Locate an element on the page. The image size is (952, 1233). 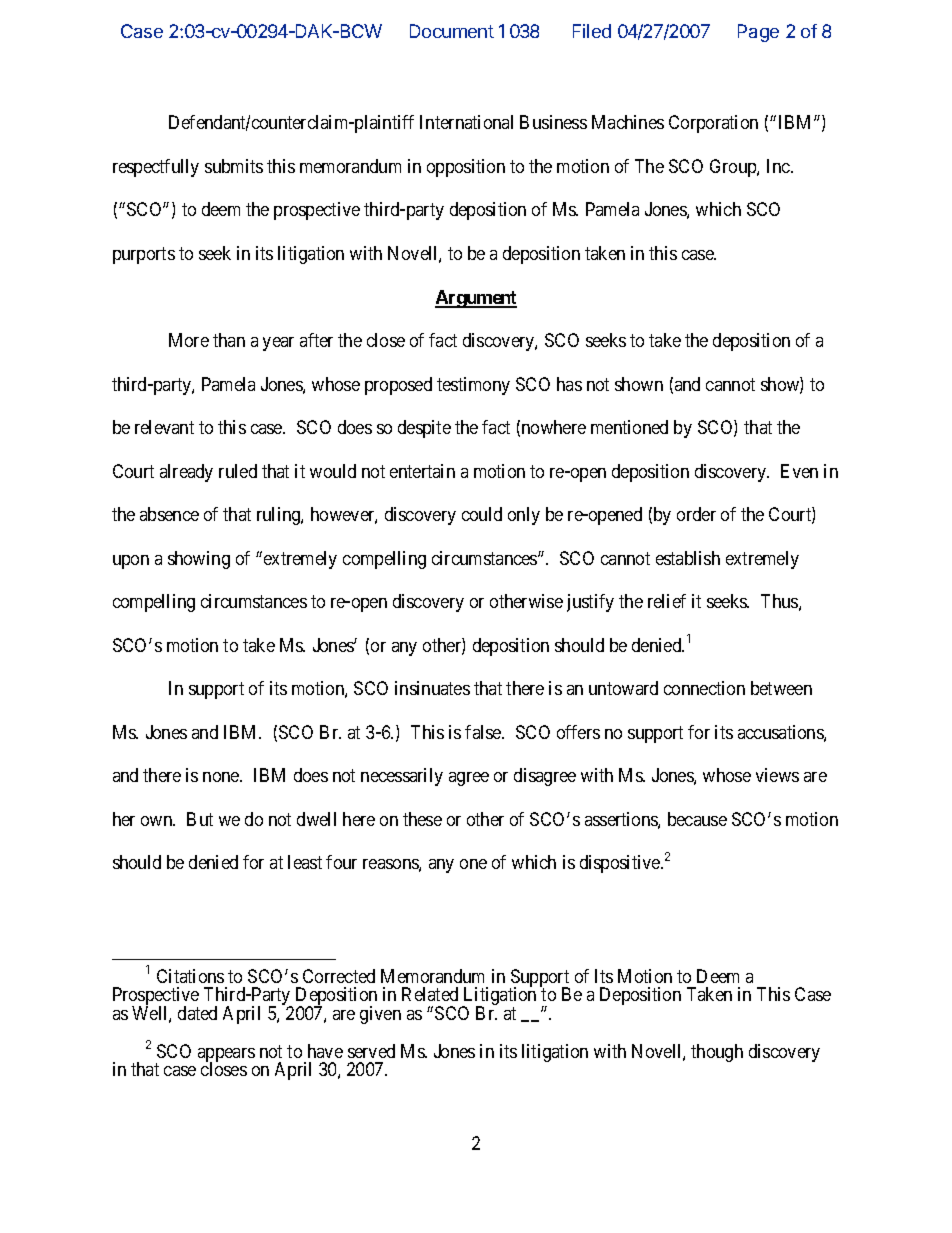
Document is located at coordinates (452, 31).
